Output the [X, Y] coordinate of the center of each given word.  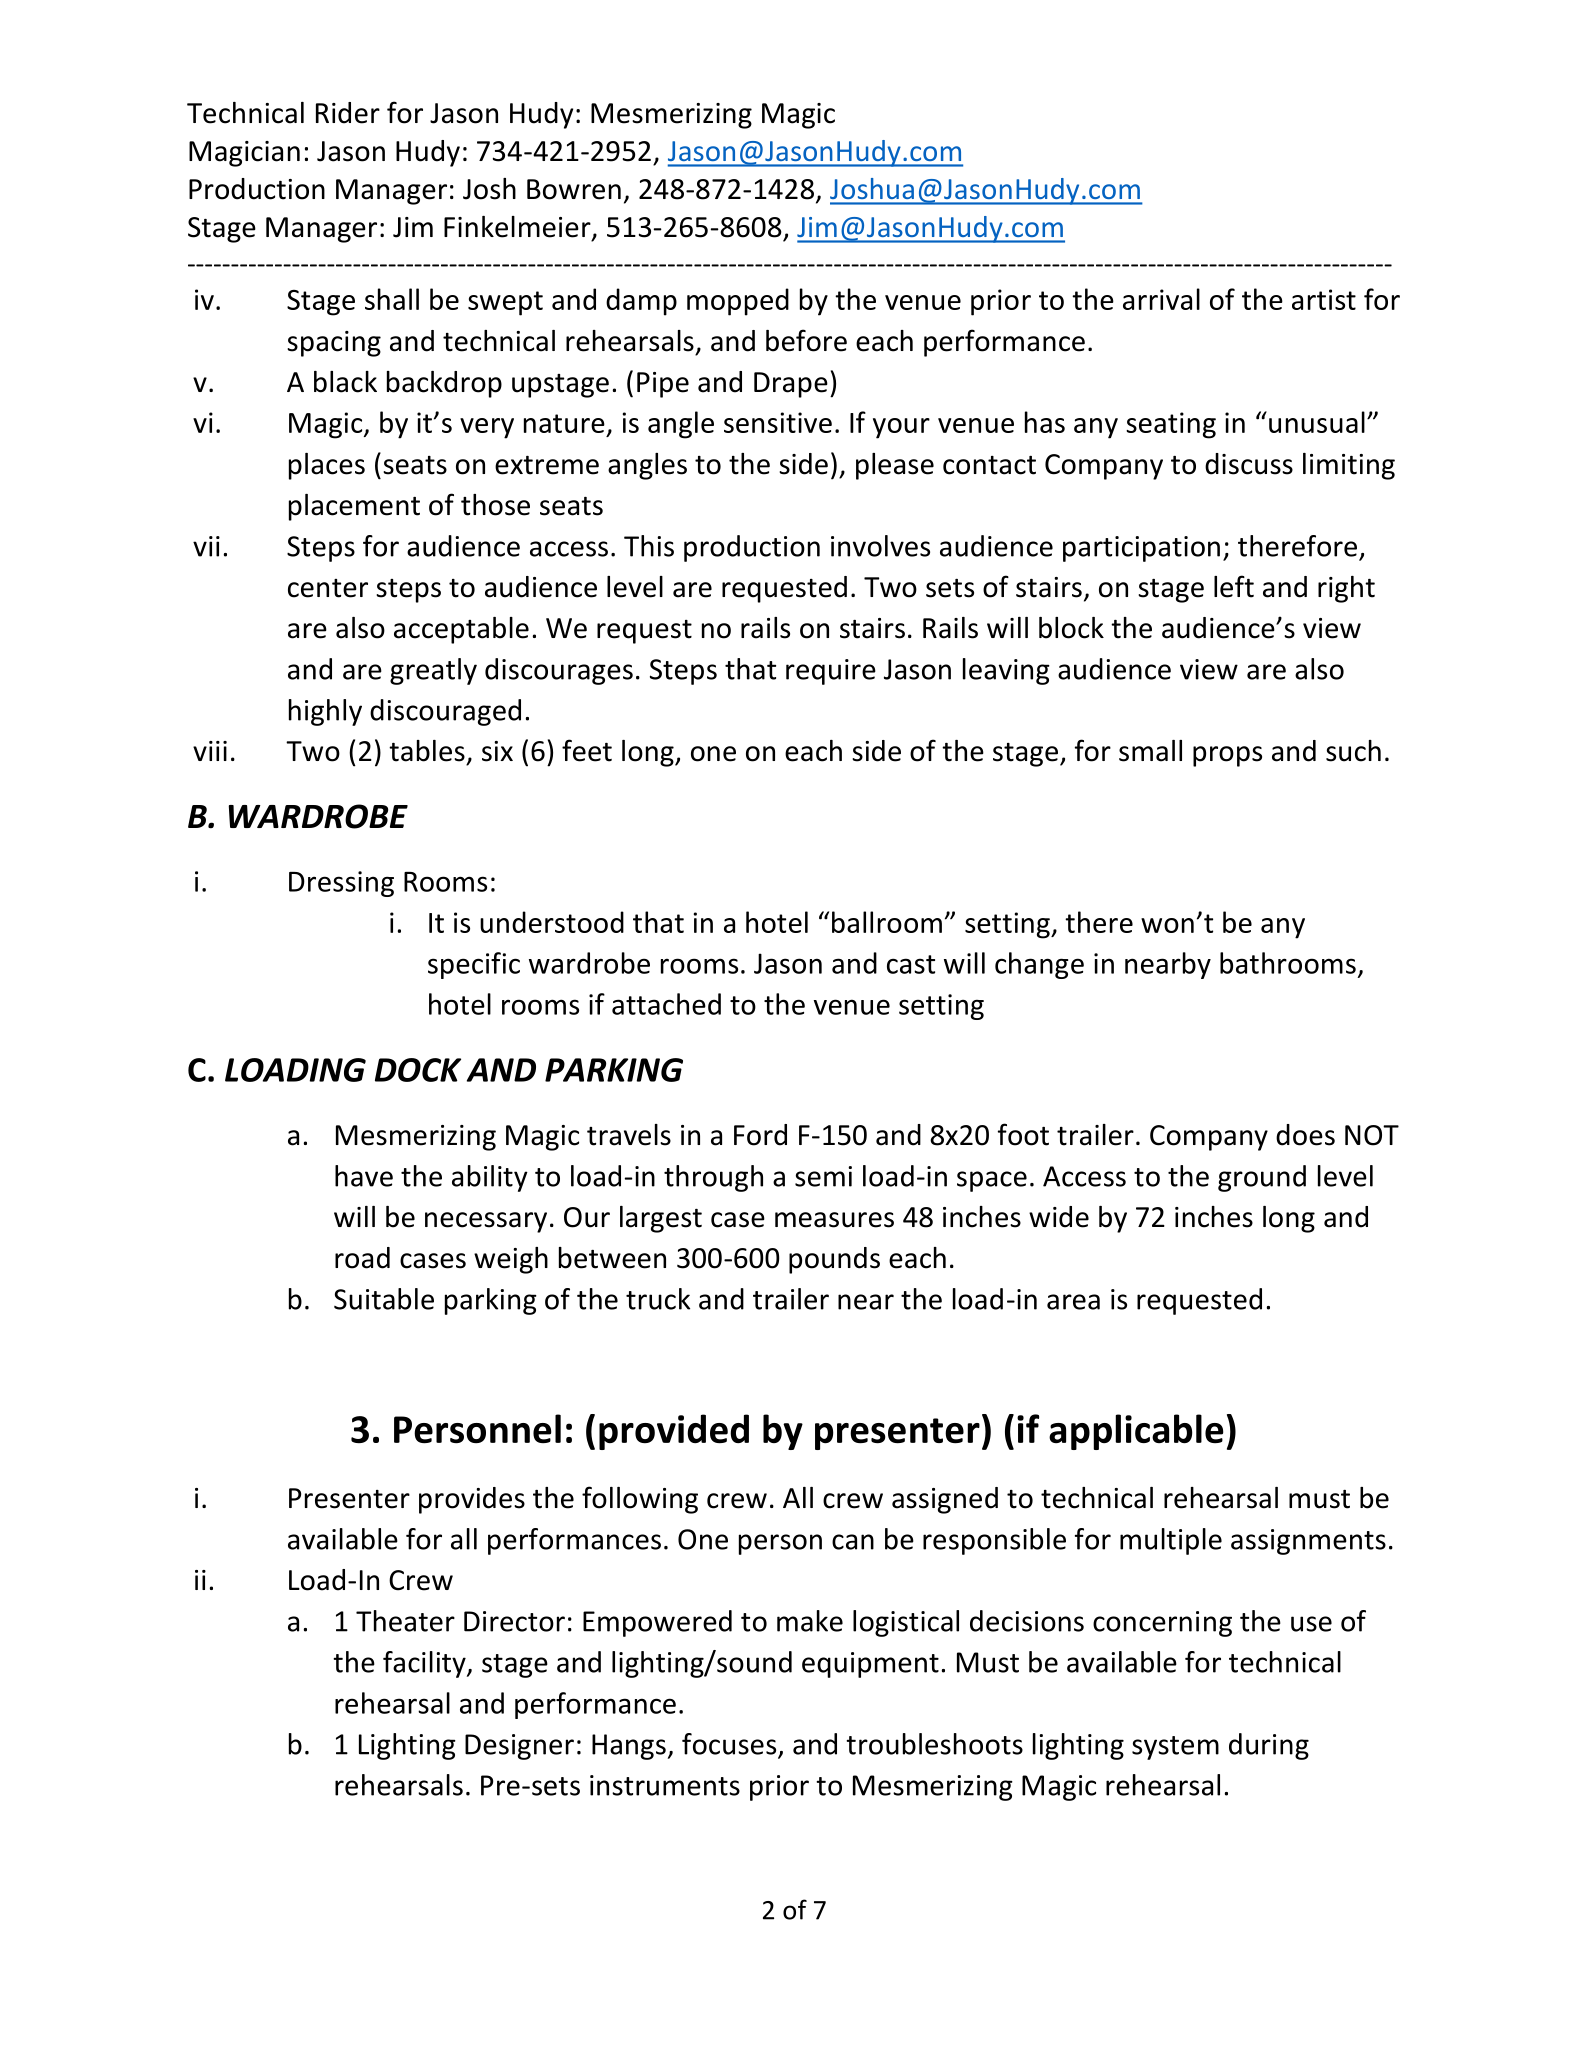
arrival [1161, 299]
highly [325, 712]
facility [425, 1664]
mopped [738, 302]
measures [834, 1220]
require [831, 672]
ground [1262, 1178]
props [1227, 756]
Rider [348, 113]
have [364, 1176]
